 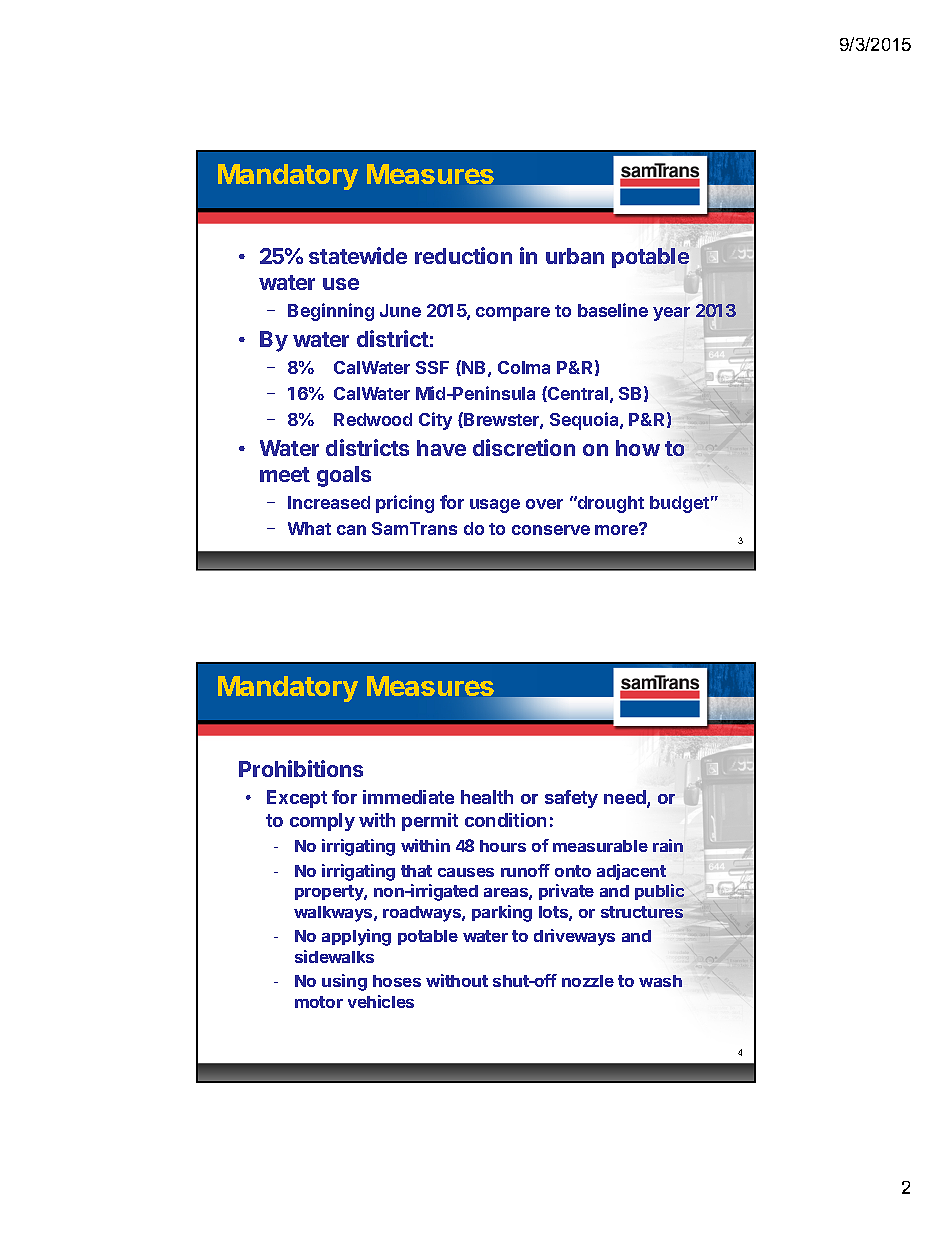 What do you see at coordinates (571, 799) in the screenshot?
I see `safety` at bounding box center [571, 799].
